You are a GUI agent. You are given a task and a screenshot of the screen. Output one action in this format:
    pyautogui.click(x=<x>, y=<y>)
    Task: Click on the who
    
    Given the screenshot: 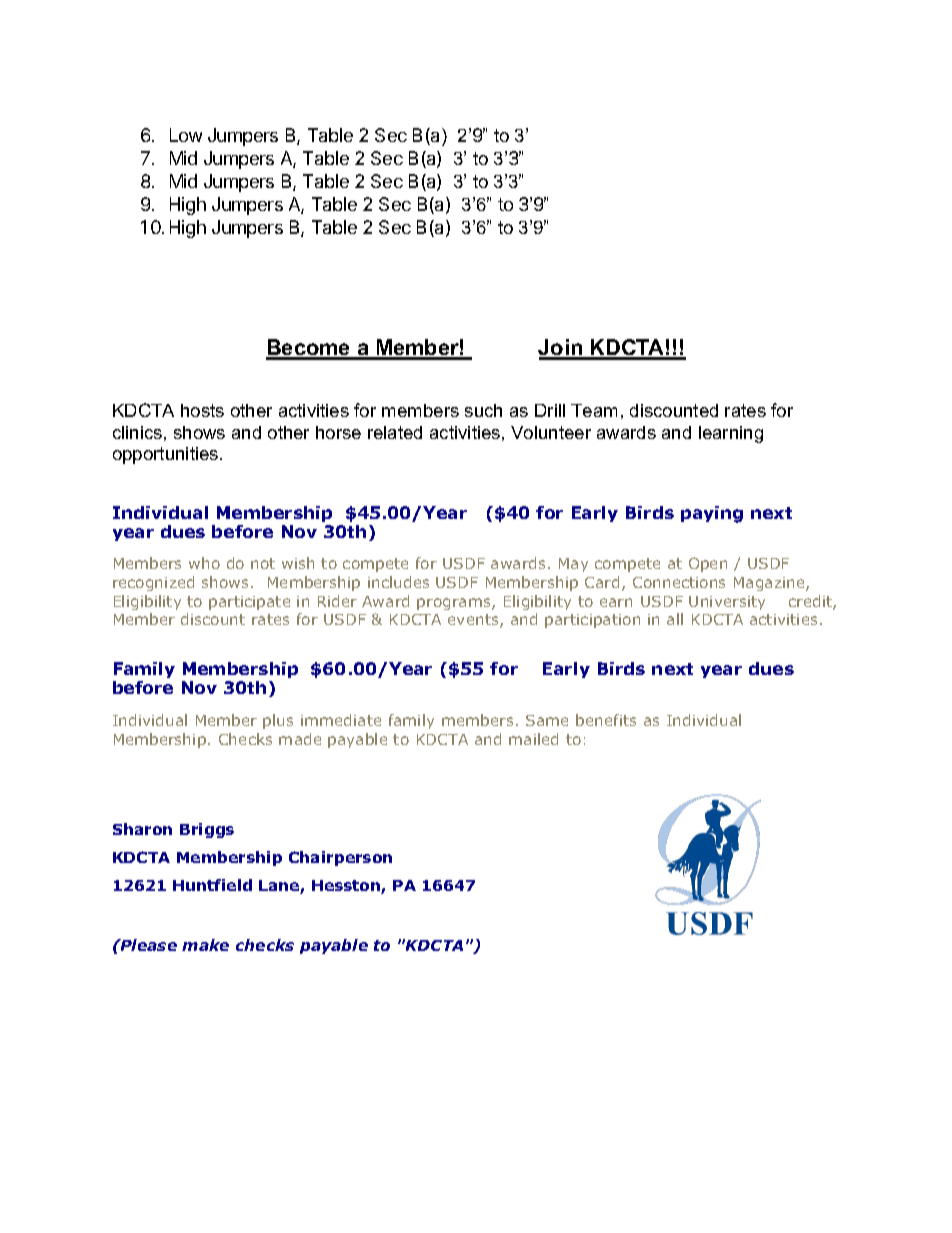 What is the action you would take?
    pyautogui.click(x=204, y=563)
